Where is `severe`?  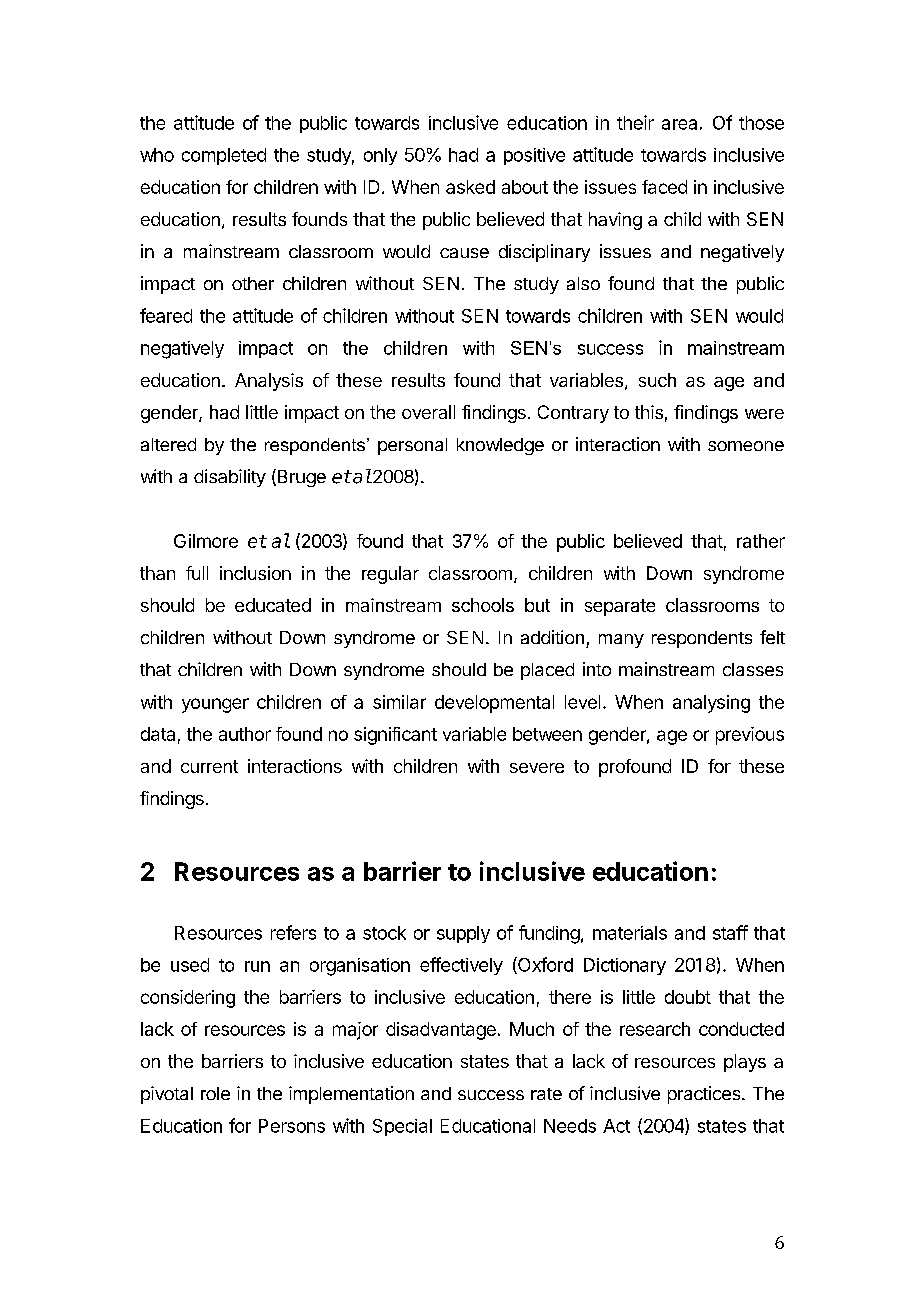 severe is located at coordinates (537, 768).
